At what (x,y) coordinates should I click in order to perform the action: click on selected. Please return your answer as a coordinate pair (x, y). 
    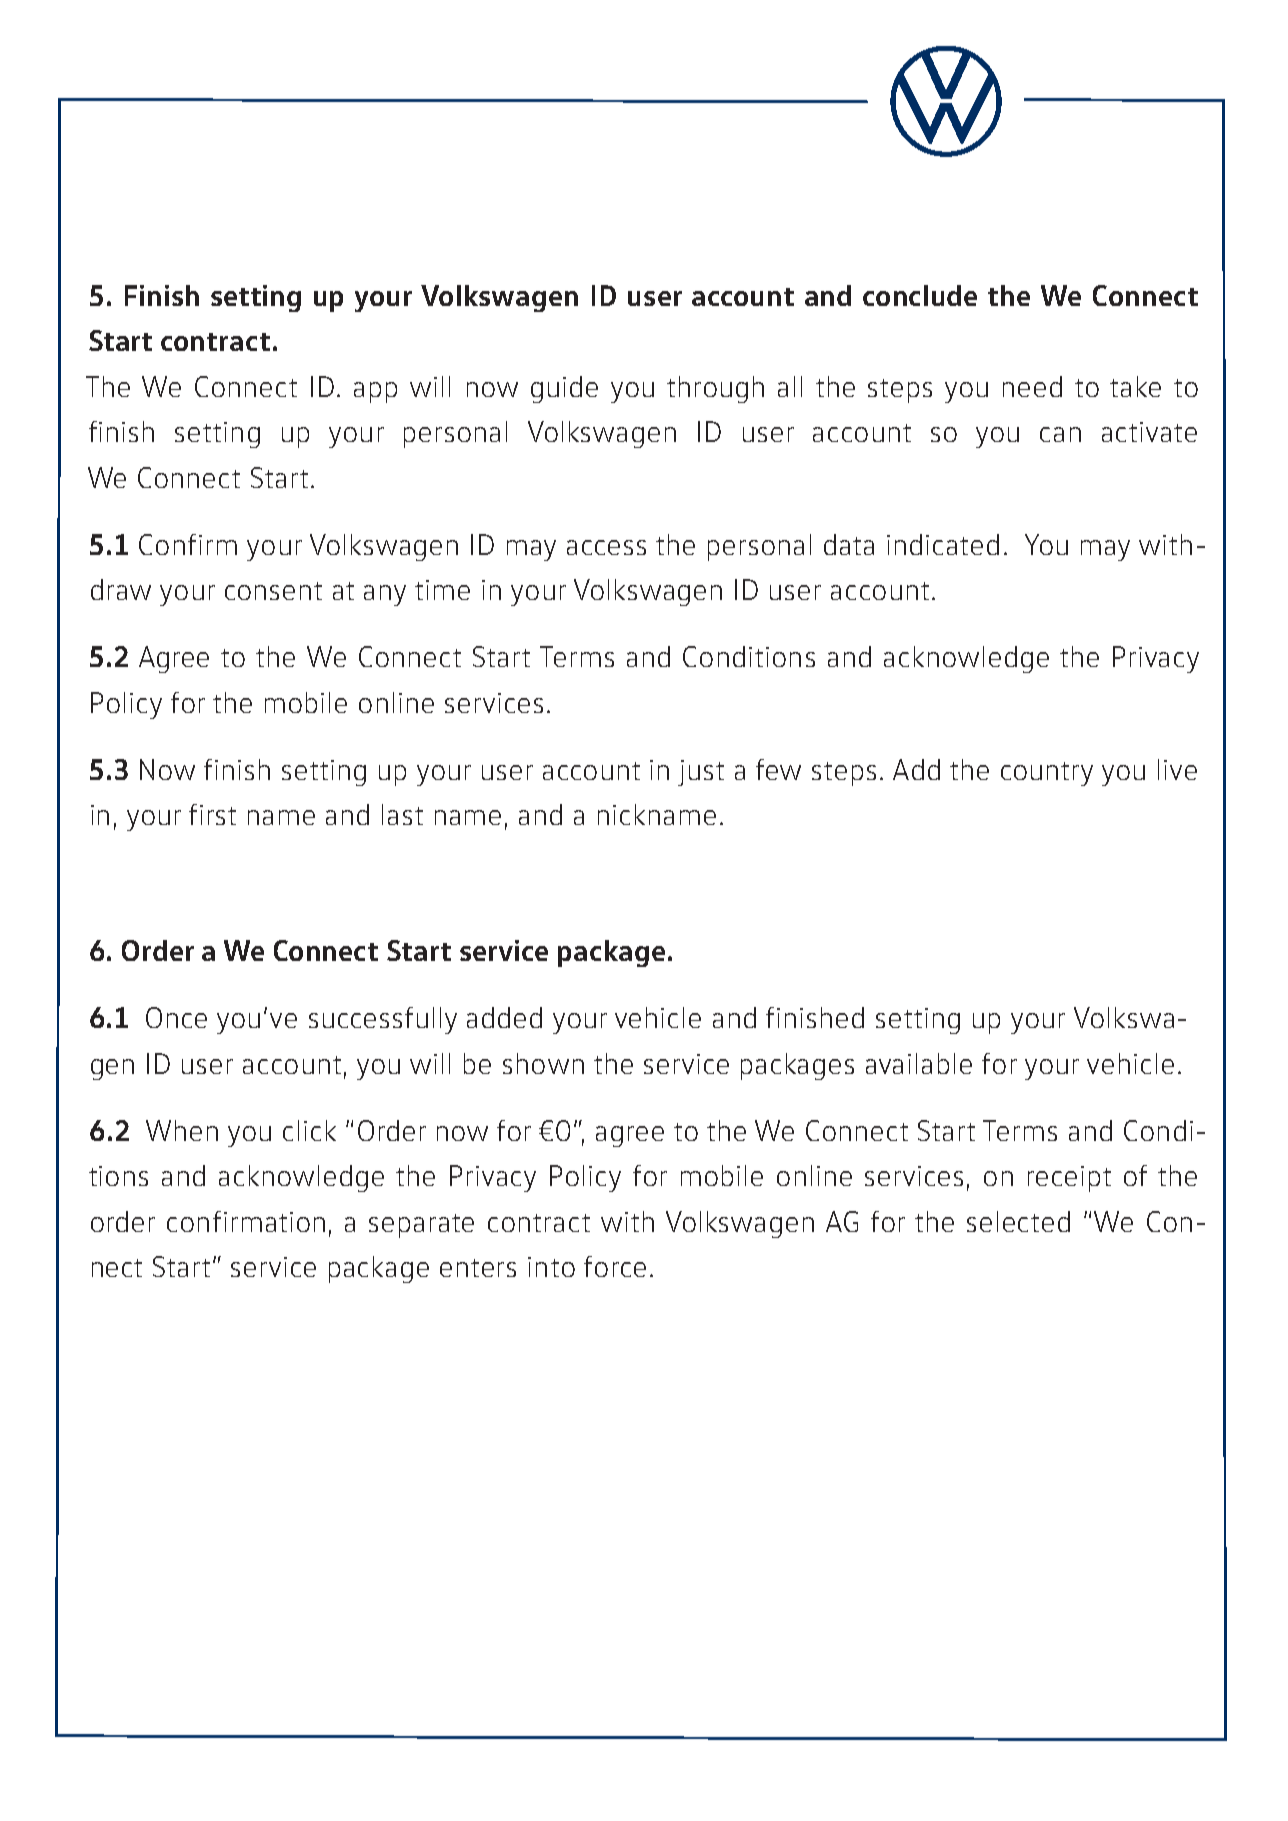
    Looking at the image, I should click on (1018, 1221).
